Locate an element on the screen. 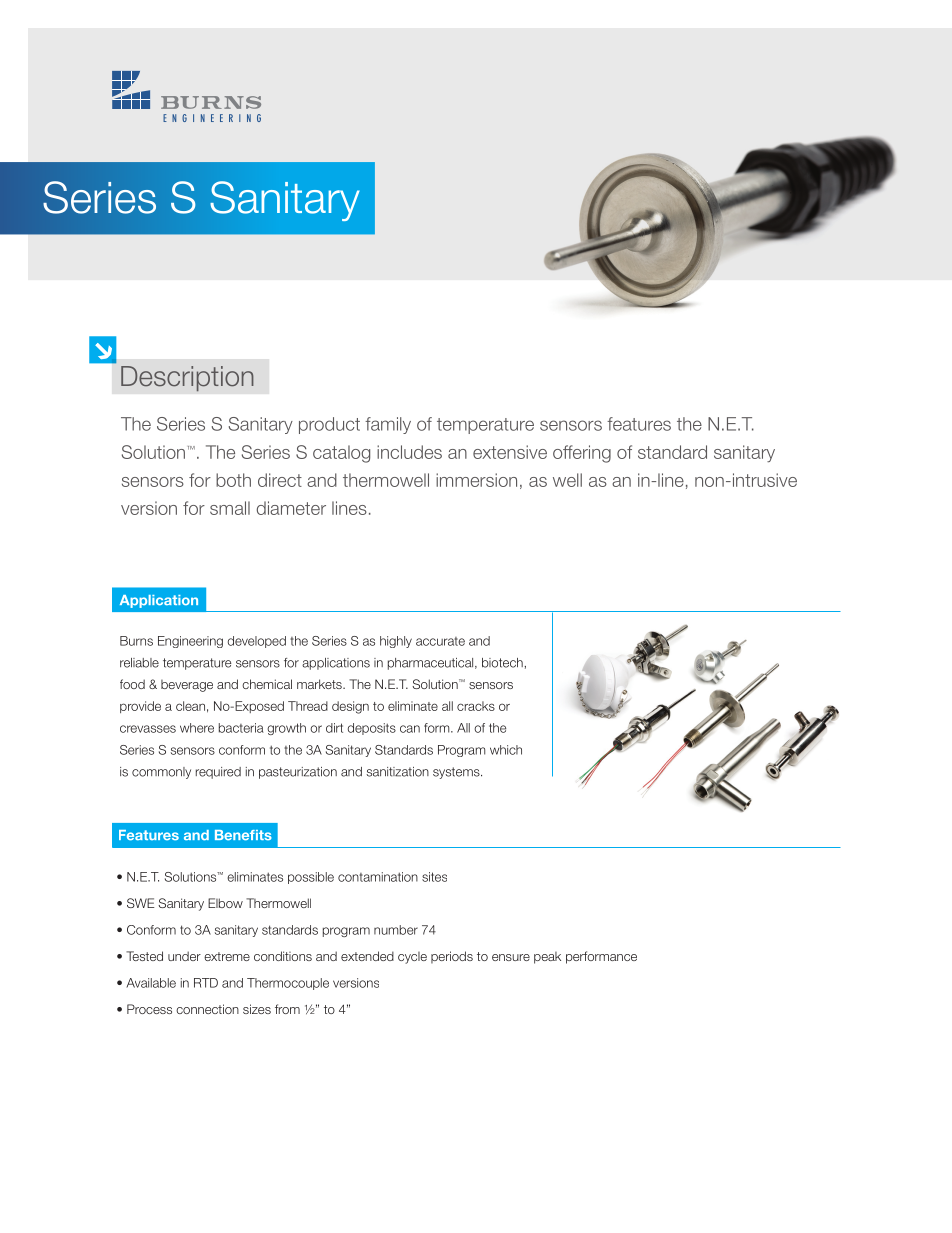 This screenshot has height=1233, width=952. extensive is located at coordinates (510, 452).
